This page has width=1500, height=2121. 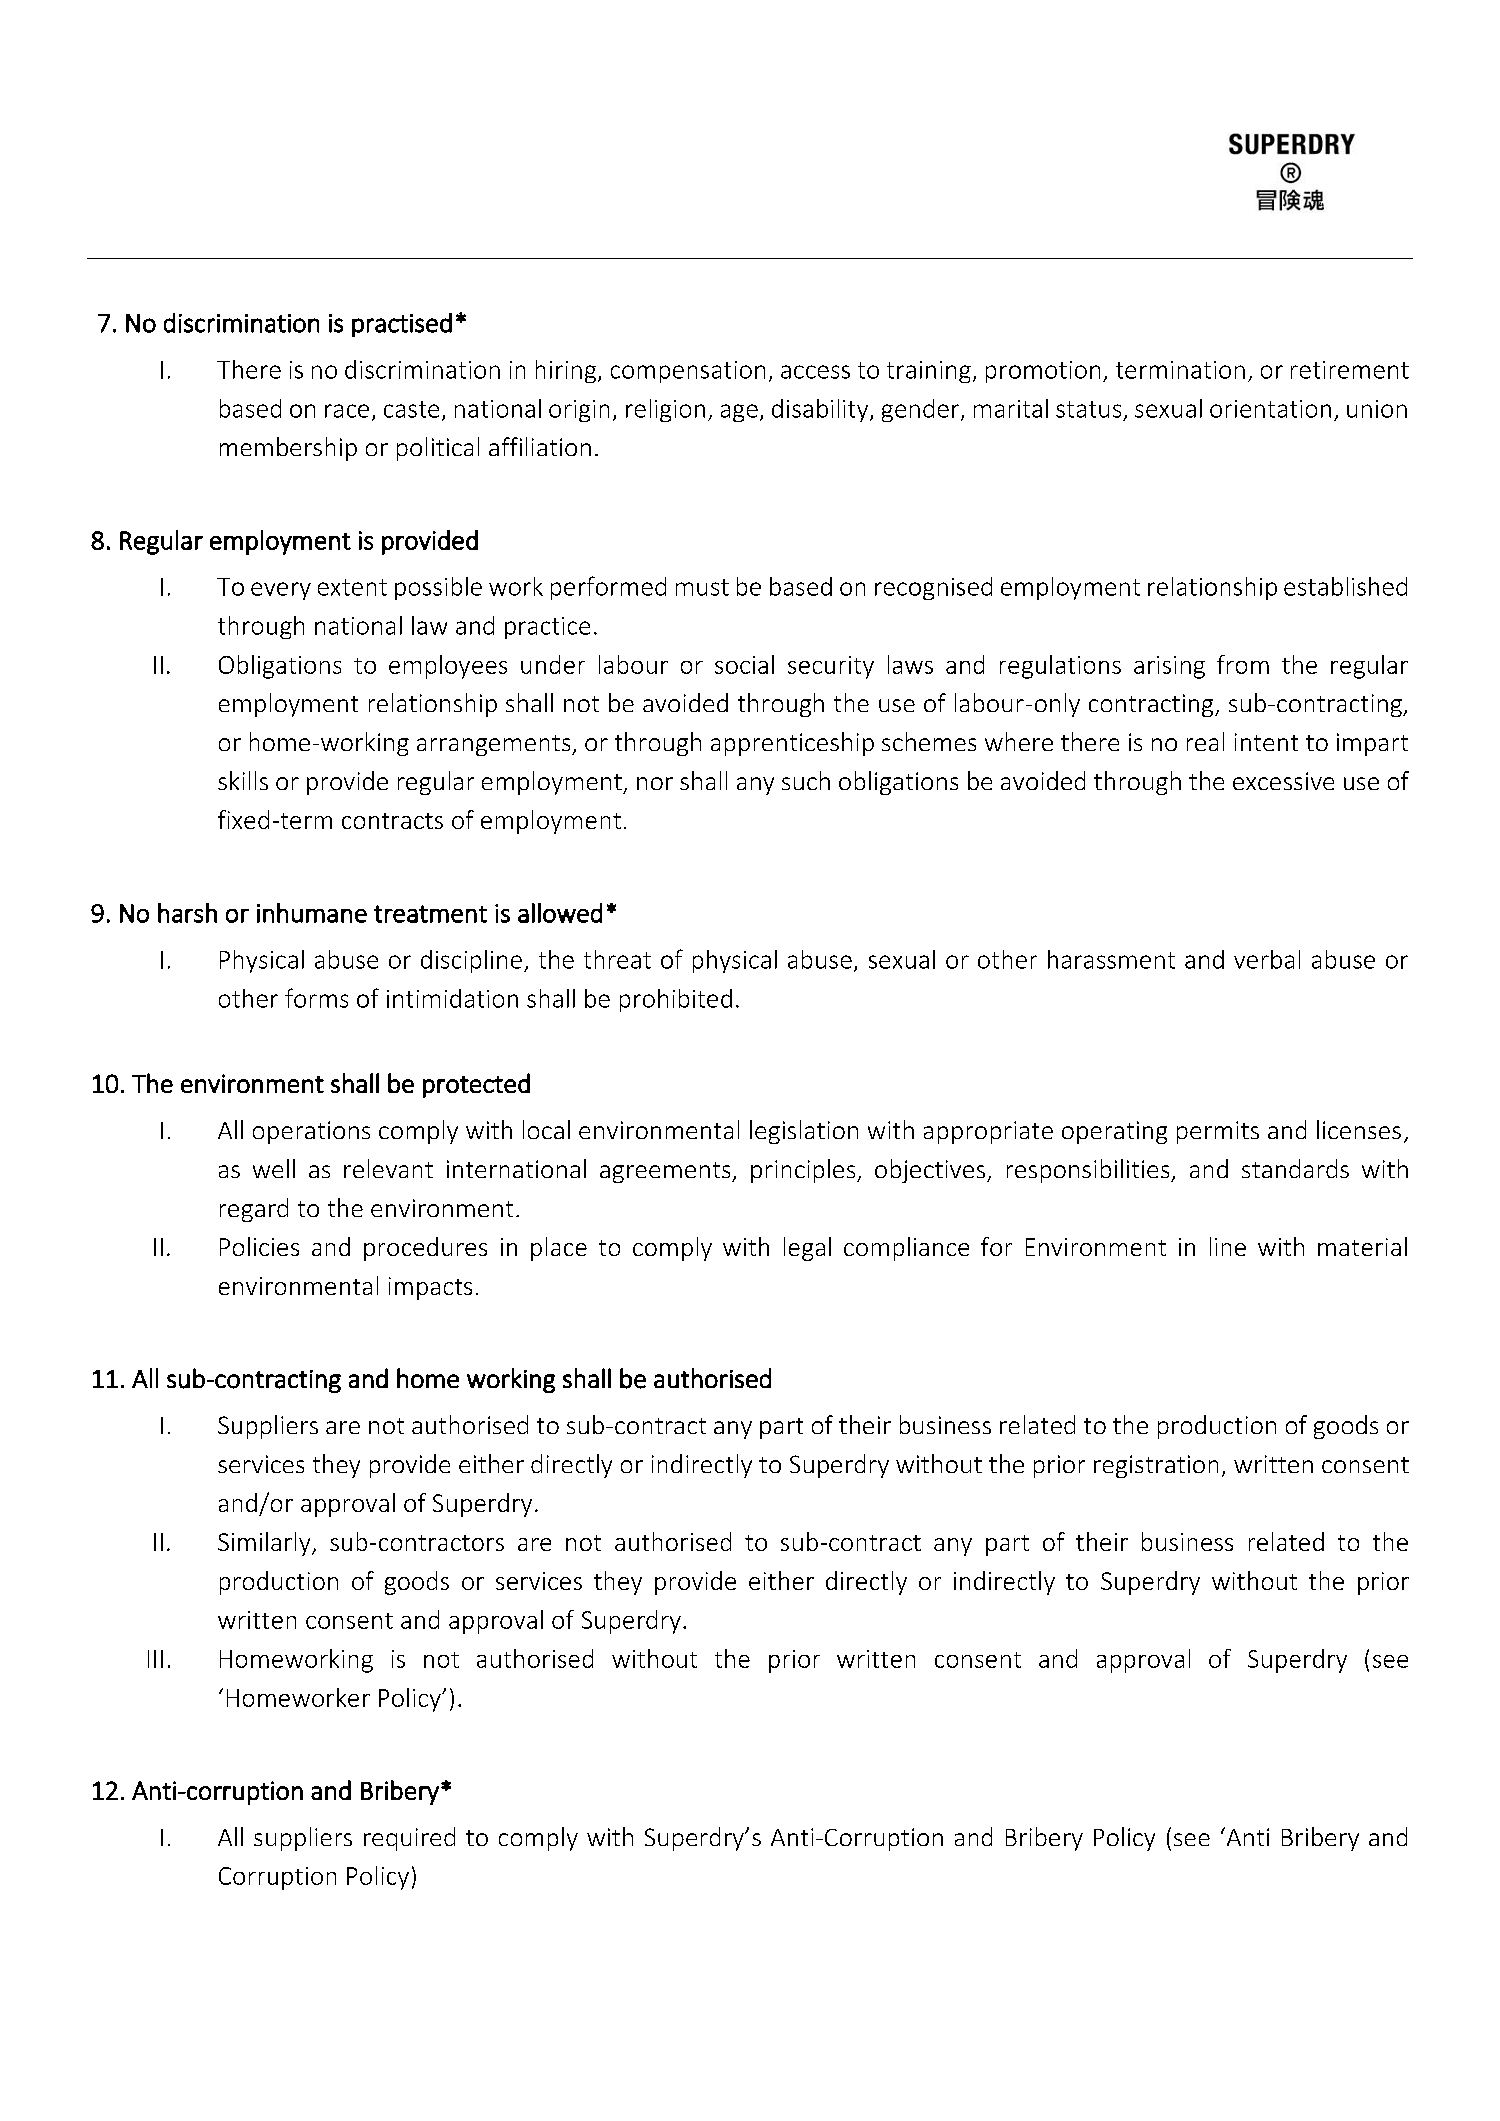 I want to click on registration, so click(x=1156, y=1466).
